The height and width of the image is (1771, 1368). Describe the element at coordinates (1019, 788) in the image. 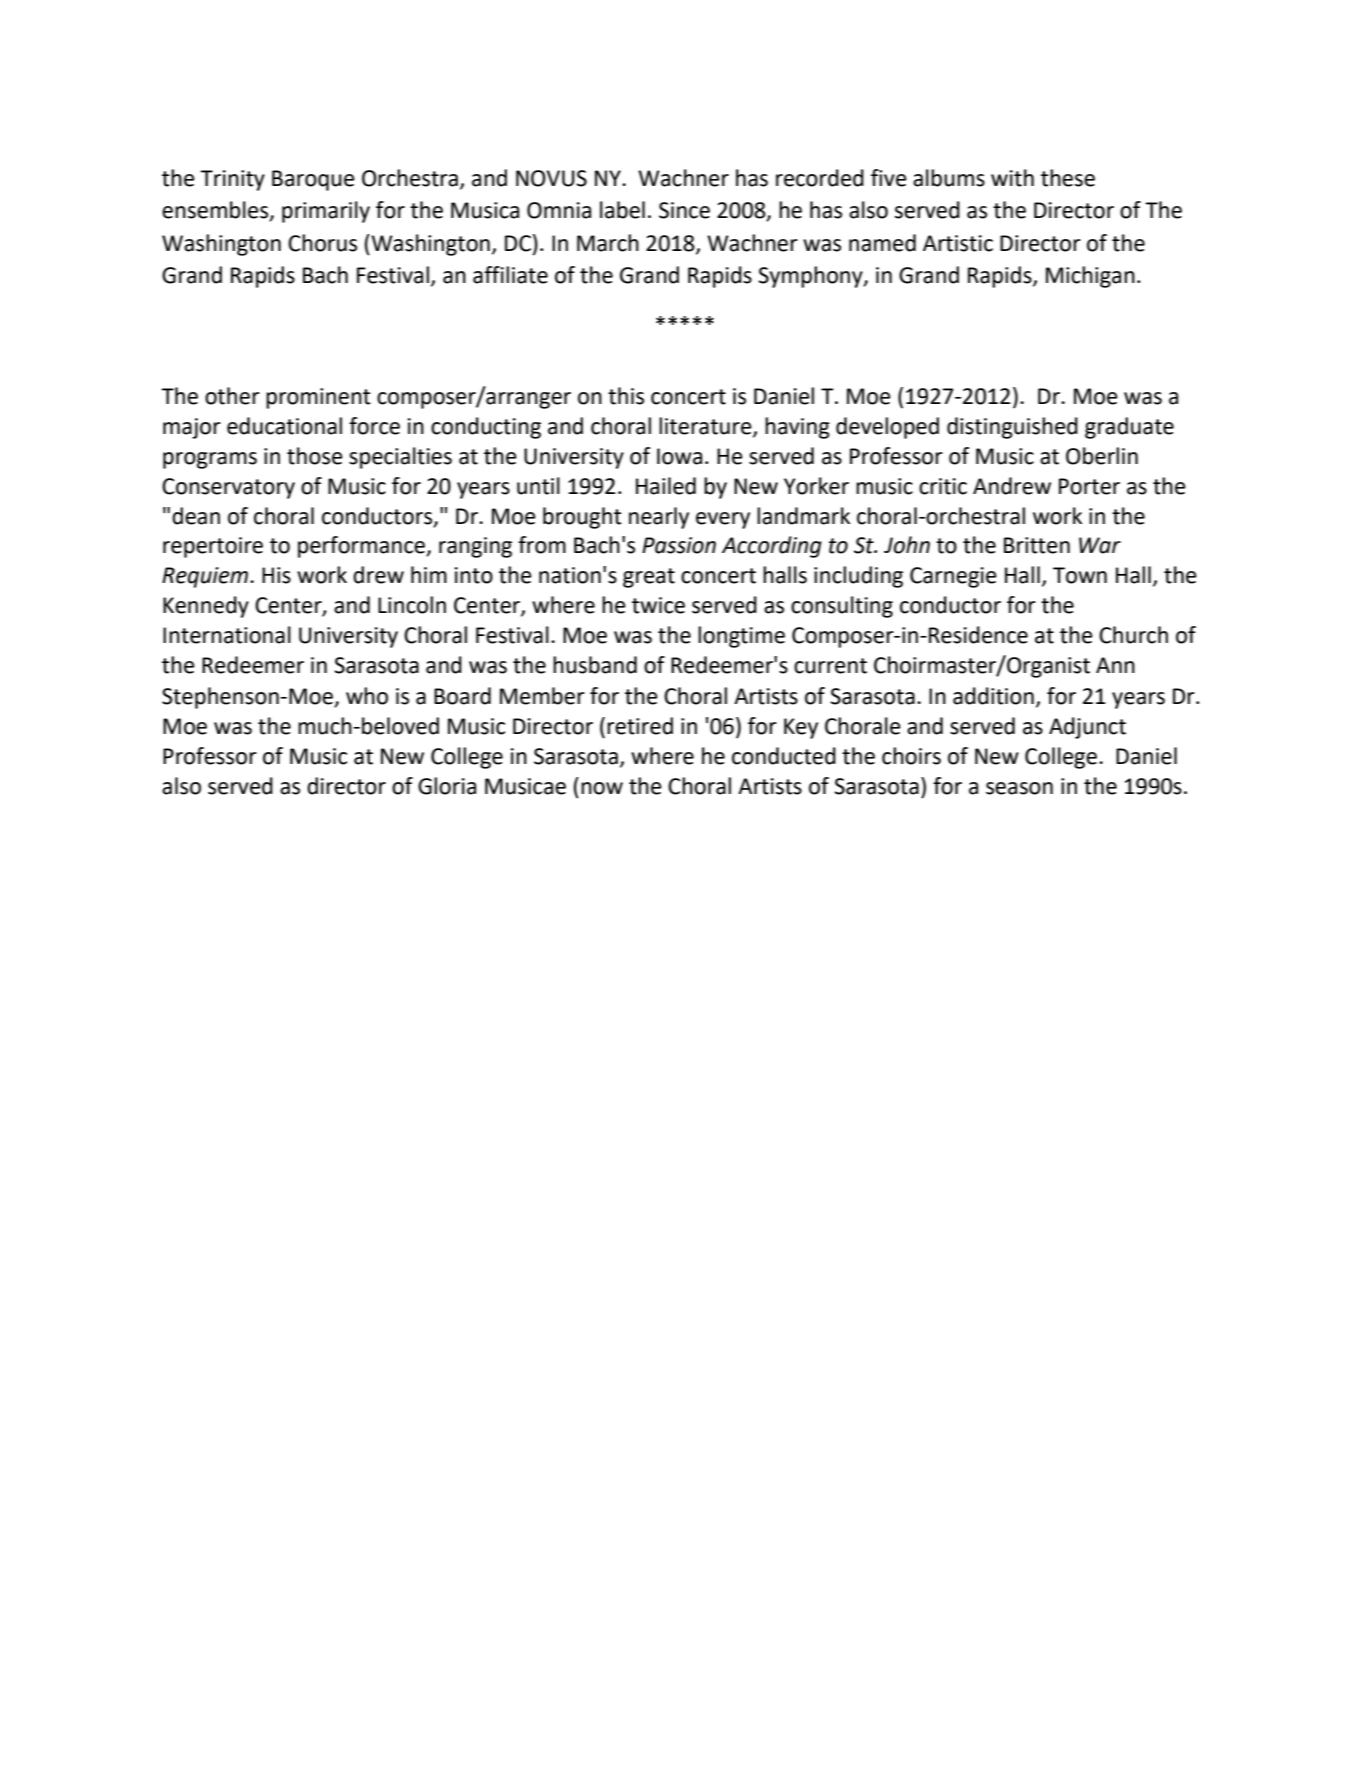

I see `season` at that location.
